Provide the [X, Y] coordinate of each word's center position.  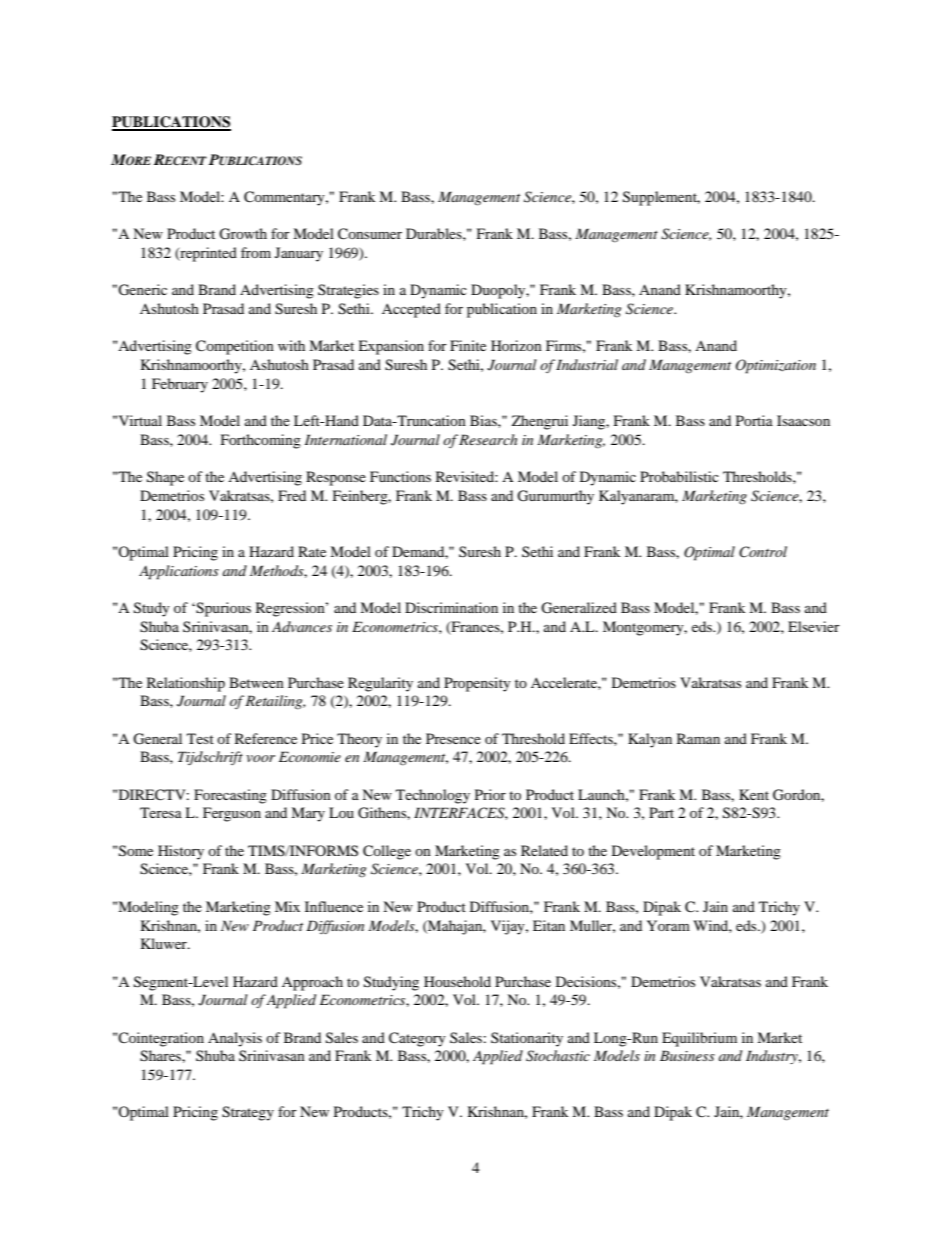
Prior [490, 794]
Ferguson [232, 814]
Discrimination [451, 607]
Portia [754, 420]
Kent [754, 794]
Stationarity [527, 1039]
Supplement [661, 198]
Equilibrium [699, 1039]
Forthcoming [261, 441]
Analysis [235, 1039]
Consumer [370, 234]
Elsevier [814, 626]
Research [488, 439]
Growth [243, 234]
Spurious [222, 609]
